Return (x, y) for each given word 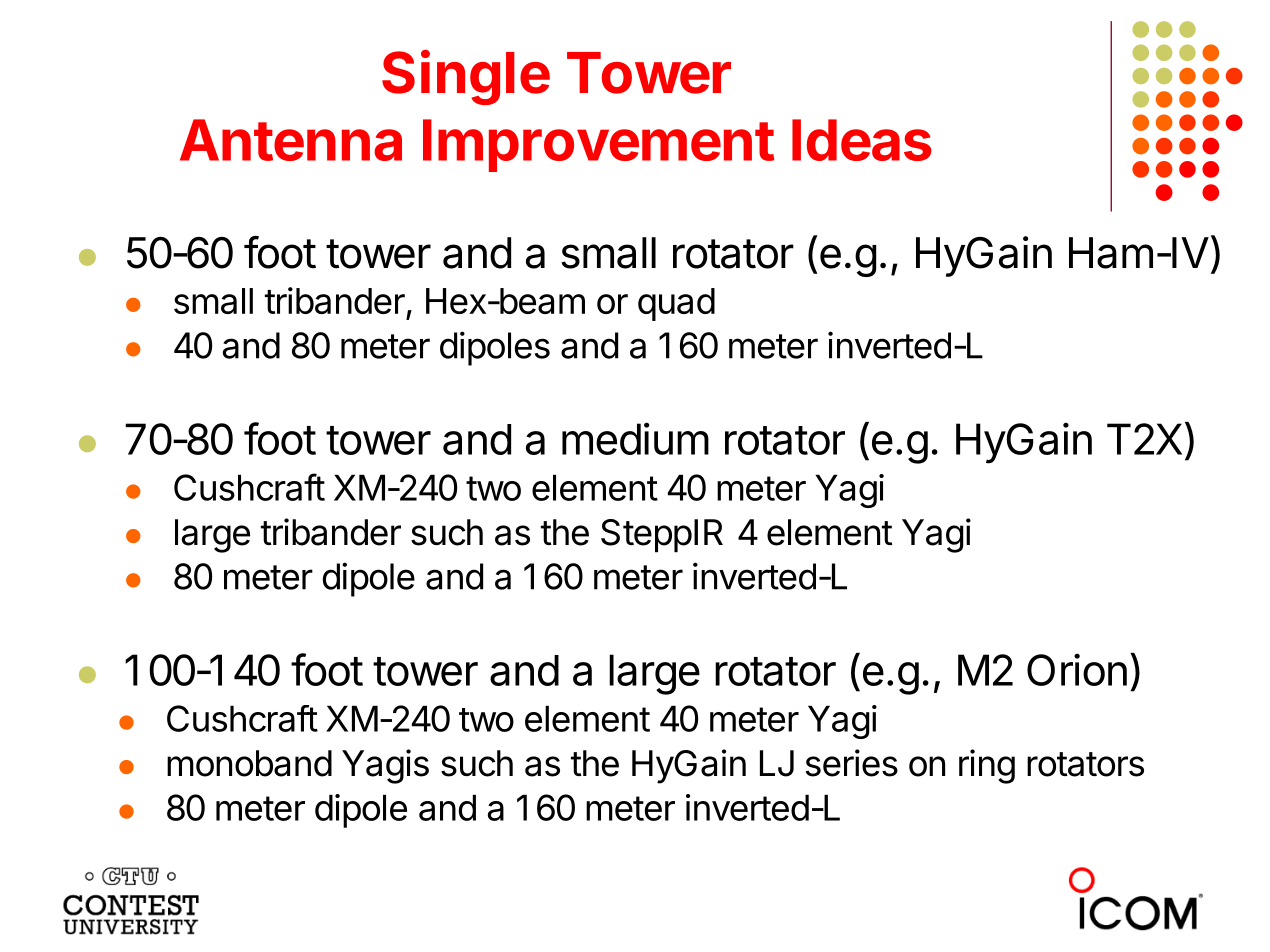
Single (466, 77)
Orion (1077, 669)
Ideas (862, 140)
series (852, 763)
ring (987, 766)
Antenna (291, 140)
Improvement (599, 145)
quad (676, 304)
